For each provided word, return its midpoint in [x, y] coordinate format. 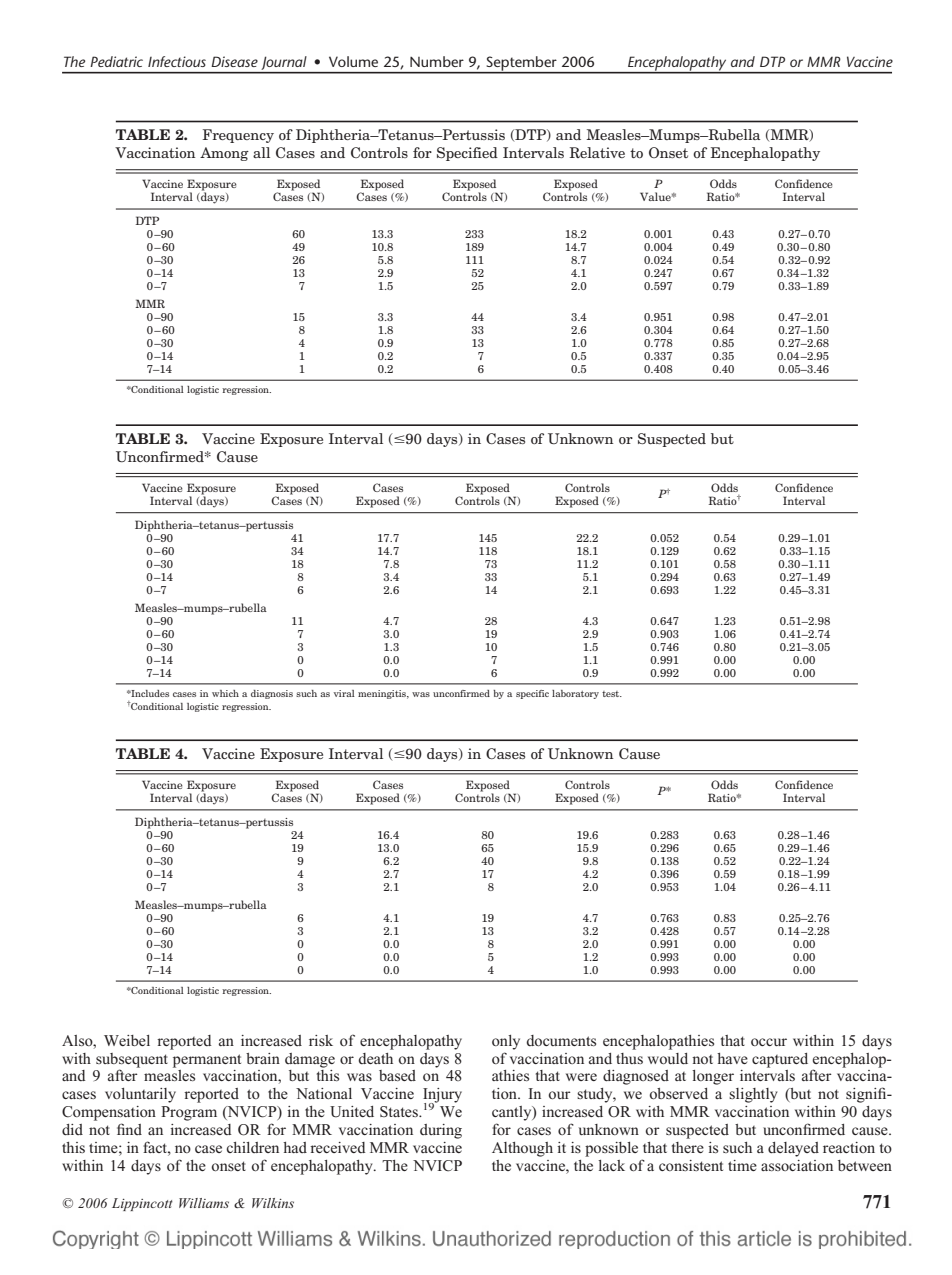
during [441, 1131]
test [612, 694]
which [225, 693]
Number [437, 61]
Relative [597, 152]
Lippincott [142, 1204]
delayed [793, 1149]
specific [532, 694]
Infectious [177, 61]
